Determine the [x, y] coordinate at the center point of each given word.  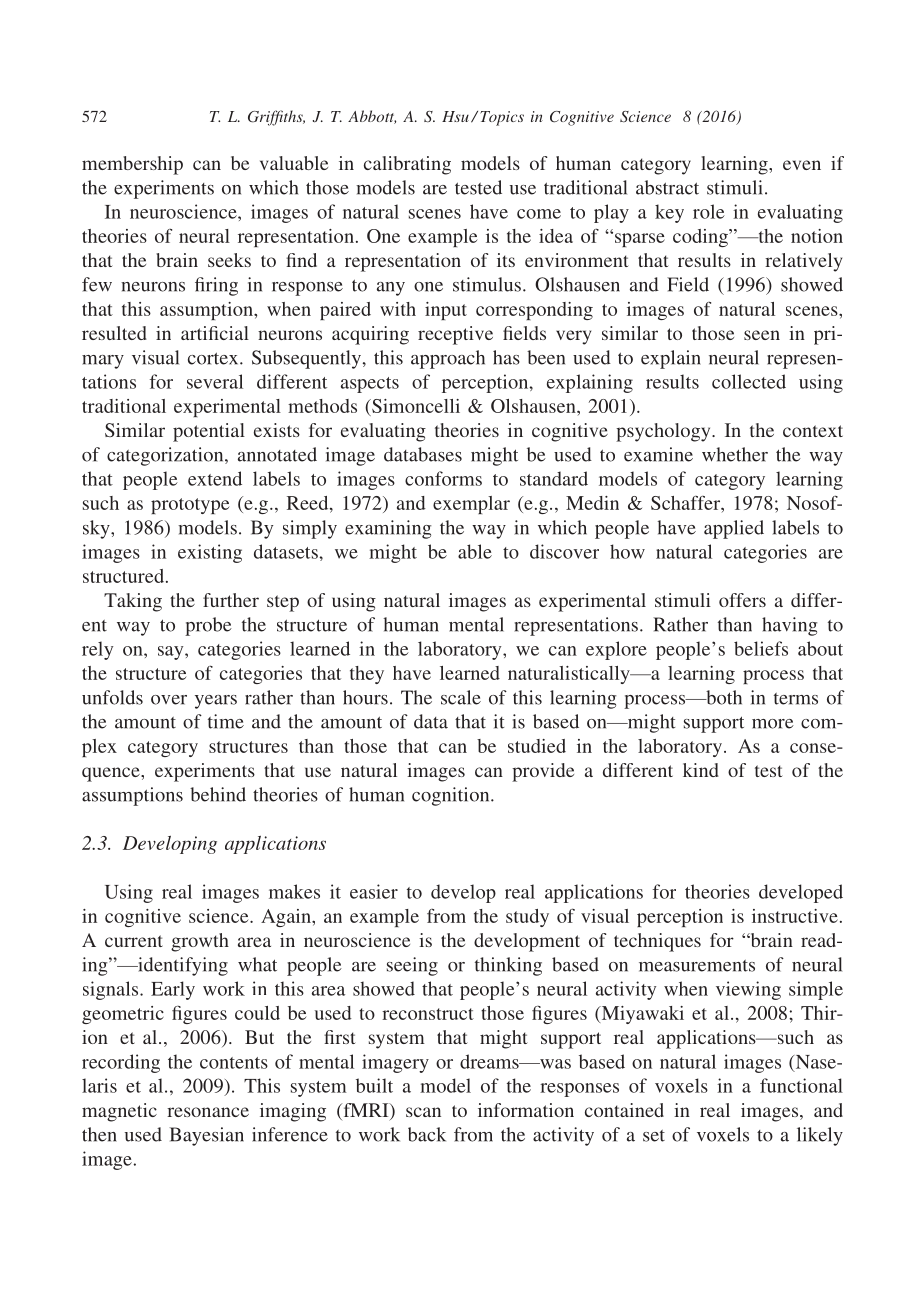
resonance [208, 1112]
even [802, 165]
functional [801, 1085]
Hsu [455, 116]
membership [132, 165]
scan [423, 1112]
